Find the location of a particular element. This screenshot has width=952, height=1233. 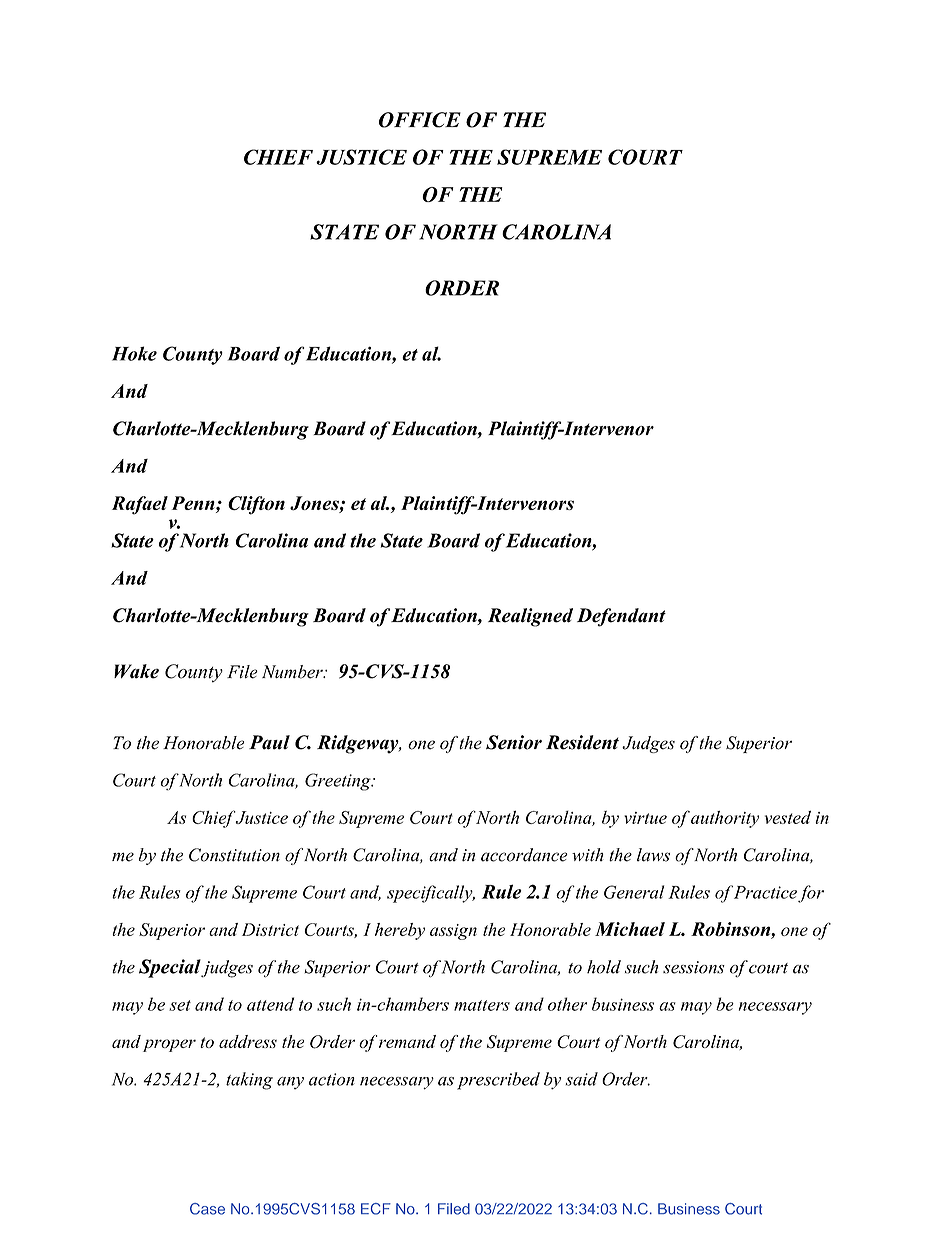

Rafael is located at coordinates (140, 505).
